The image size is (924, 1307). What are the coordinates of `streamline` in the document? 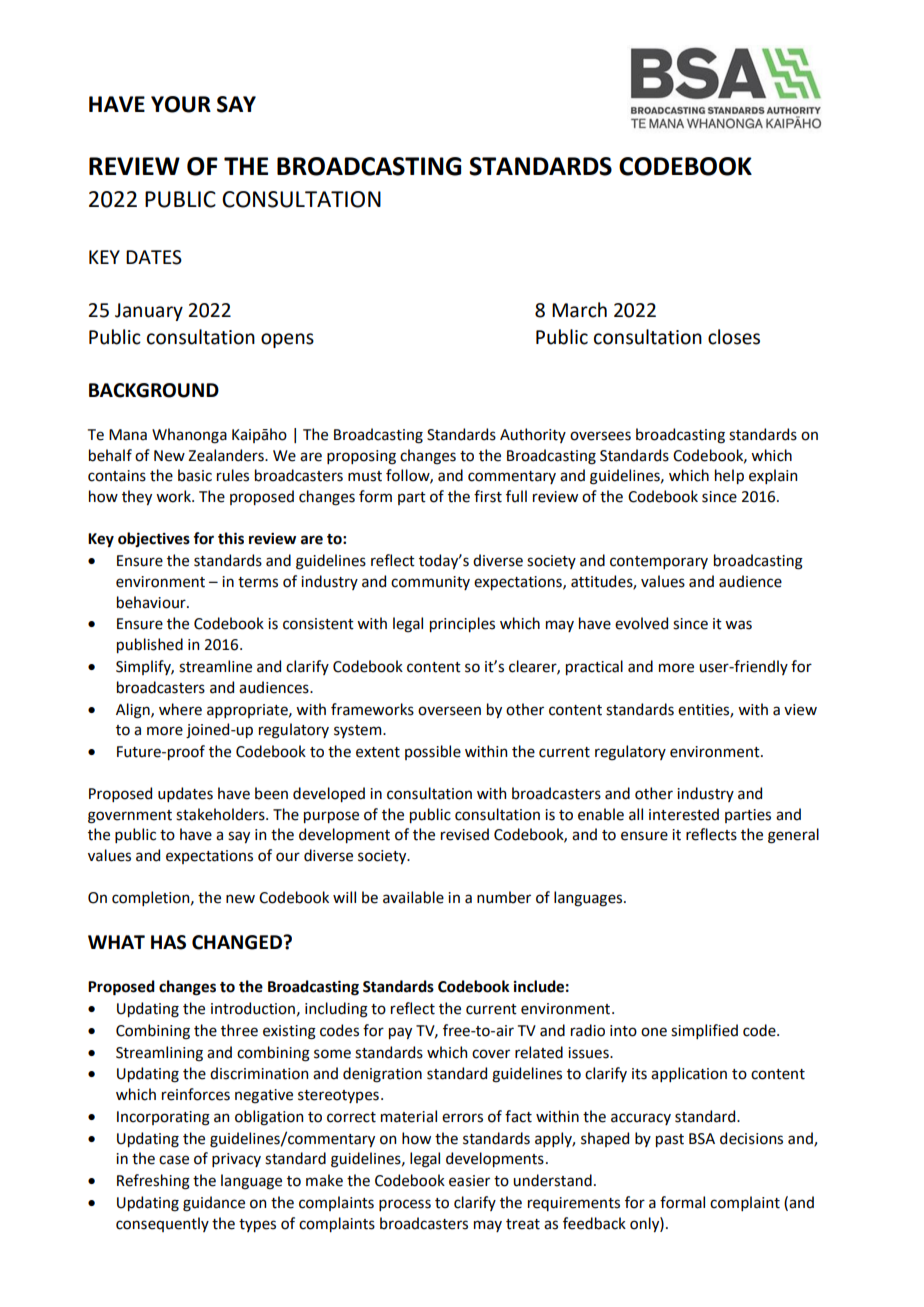 It's located at (215, 666).
